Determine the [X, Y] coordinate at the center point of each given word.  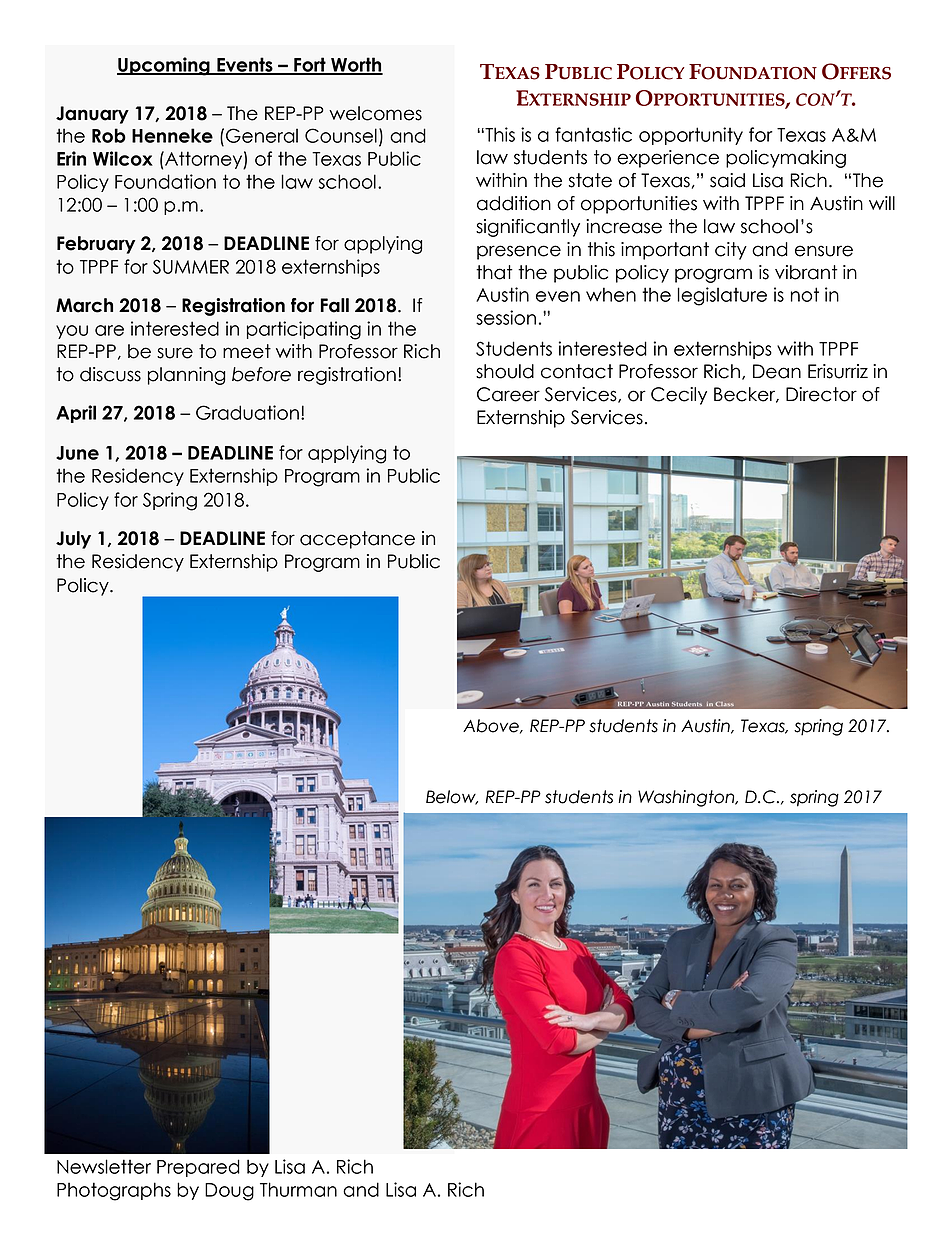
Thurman [298, 1189]
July [73, 540]
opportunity [691, 136]
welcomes [375, 113]
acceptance [357, 540]
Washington [687, 798]
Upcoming [164, 66]
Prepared [198, 1168]
